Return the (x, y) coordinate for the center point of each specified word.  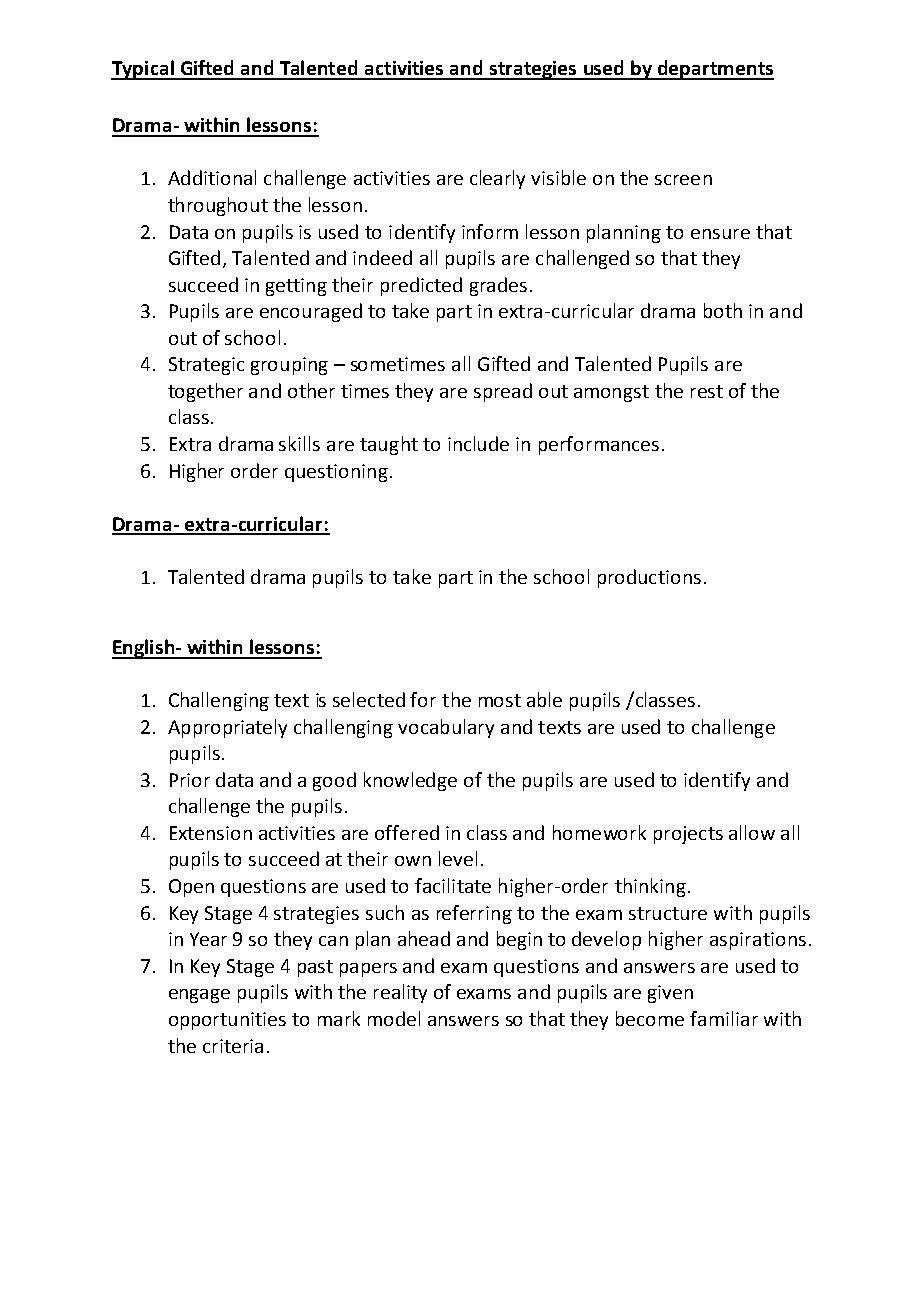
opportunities (227, 1021)
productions (649, 578)
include (478, 443)
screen (683, 180)
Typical (143, 70)
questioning (336, 473)
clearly (497, 179)
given (670, 994)
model (394, 1018)
